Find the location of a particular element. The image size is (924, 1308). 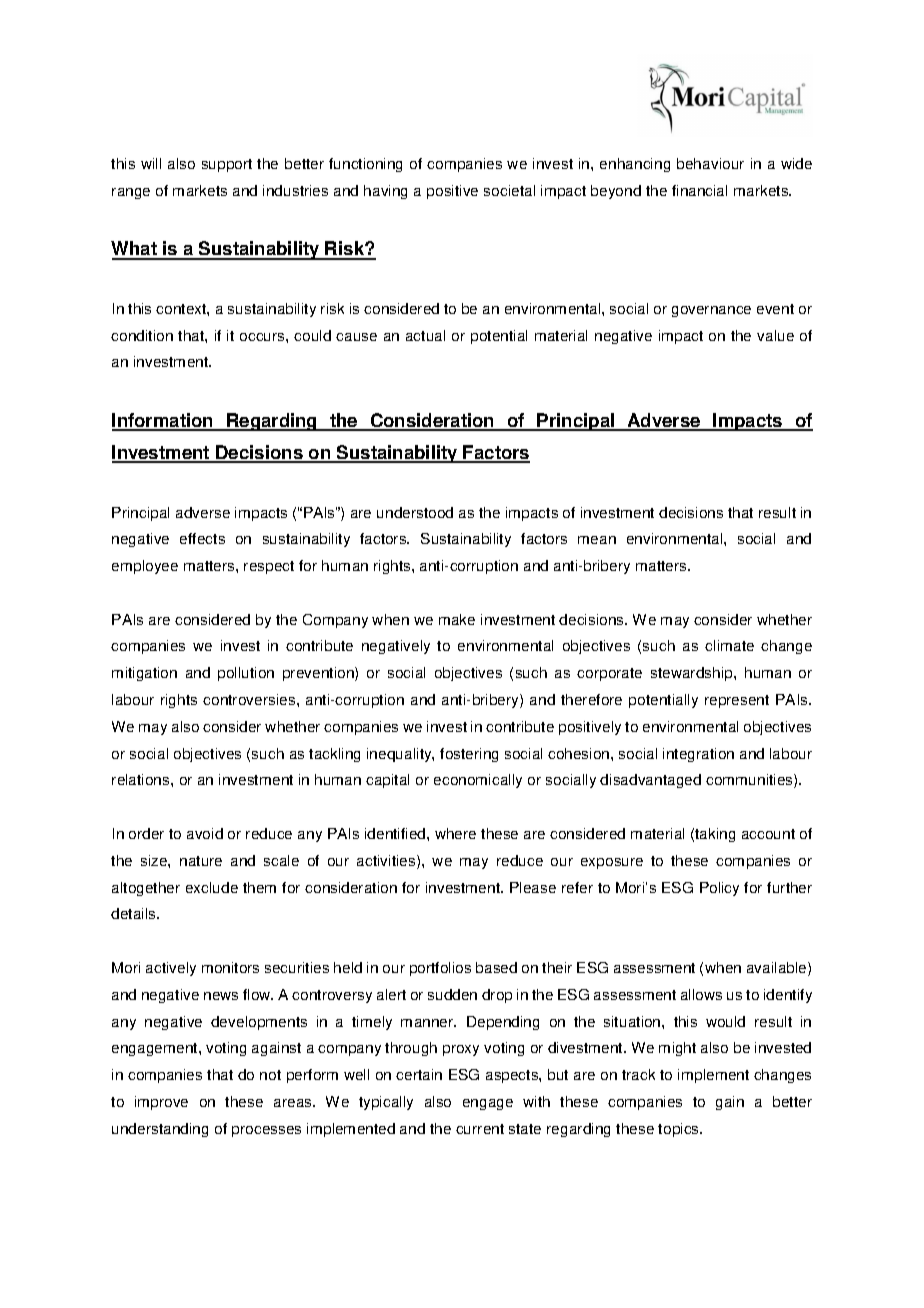

financial is located at coordinates (699, 190).
